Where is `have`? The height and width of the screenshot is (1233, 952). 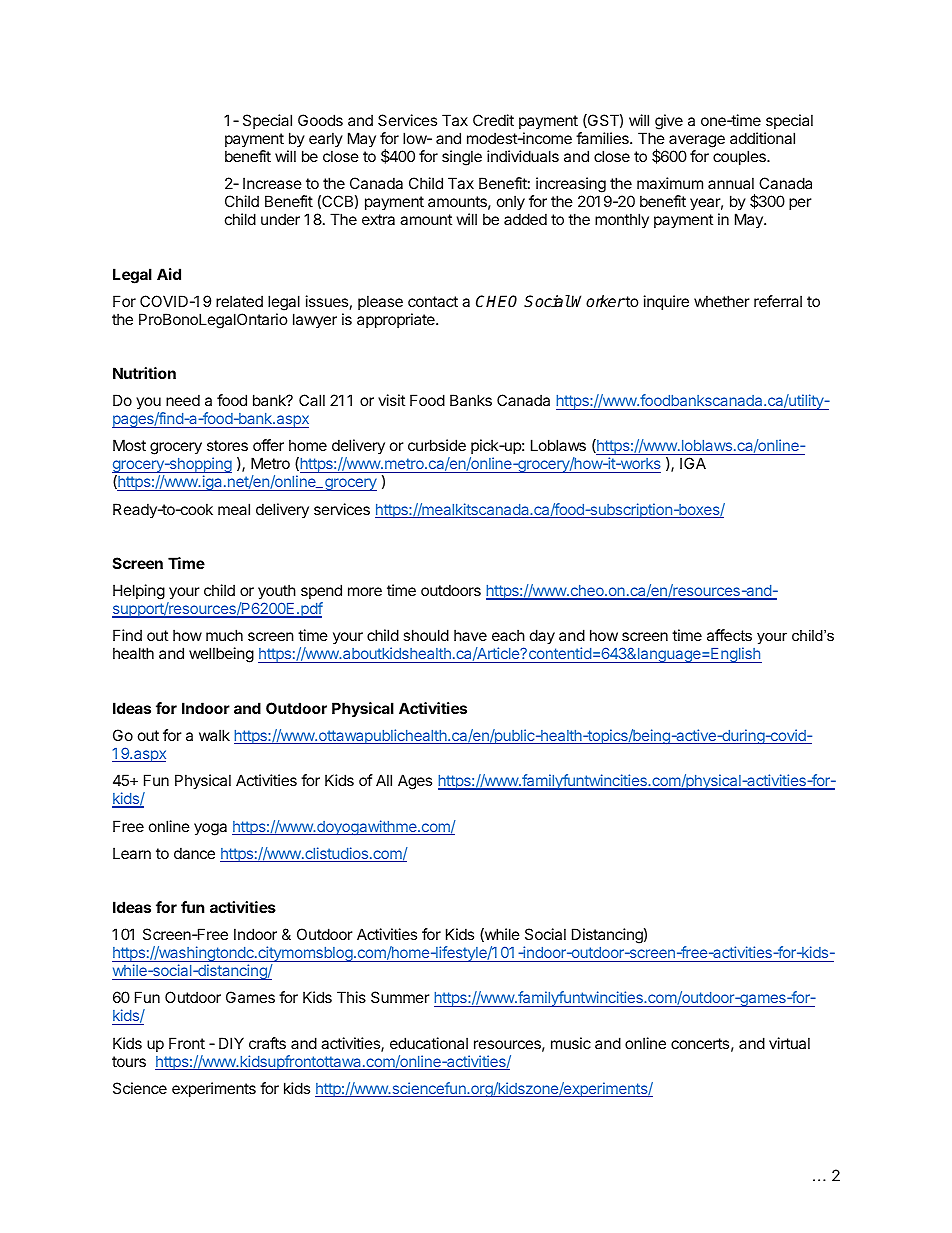
have is located at coordinates (470, 635).
